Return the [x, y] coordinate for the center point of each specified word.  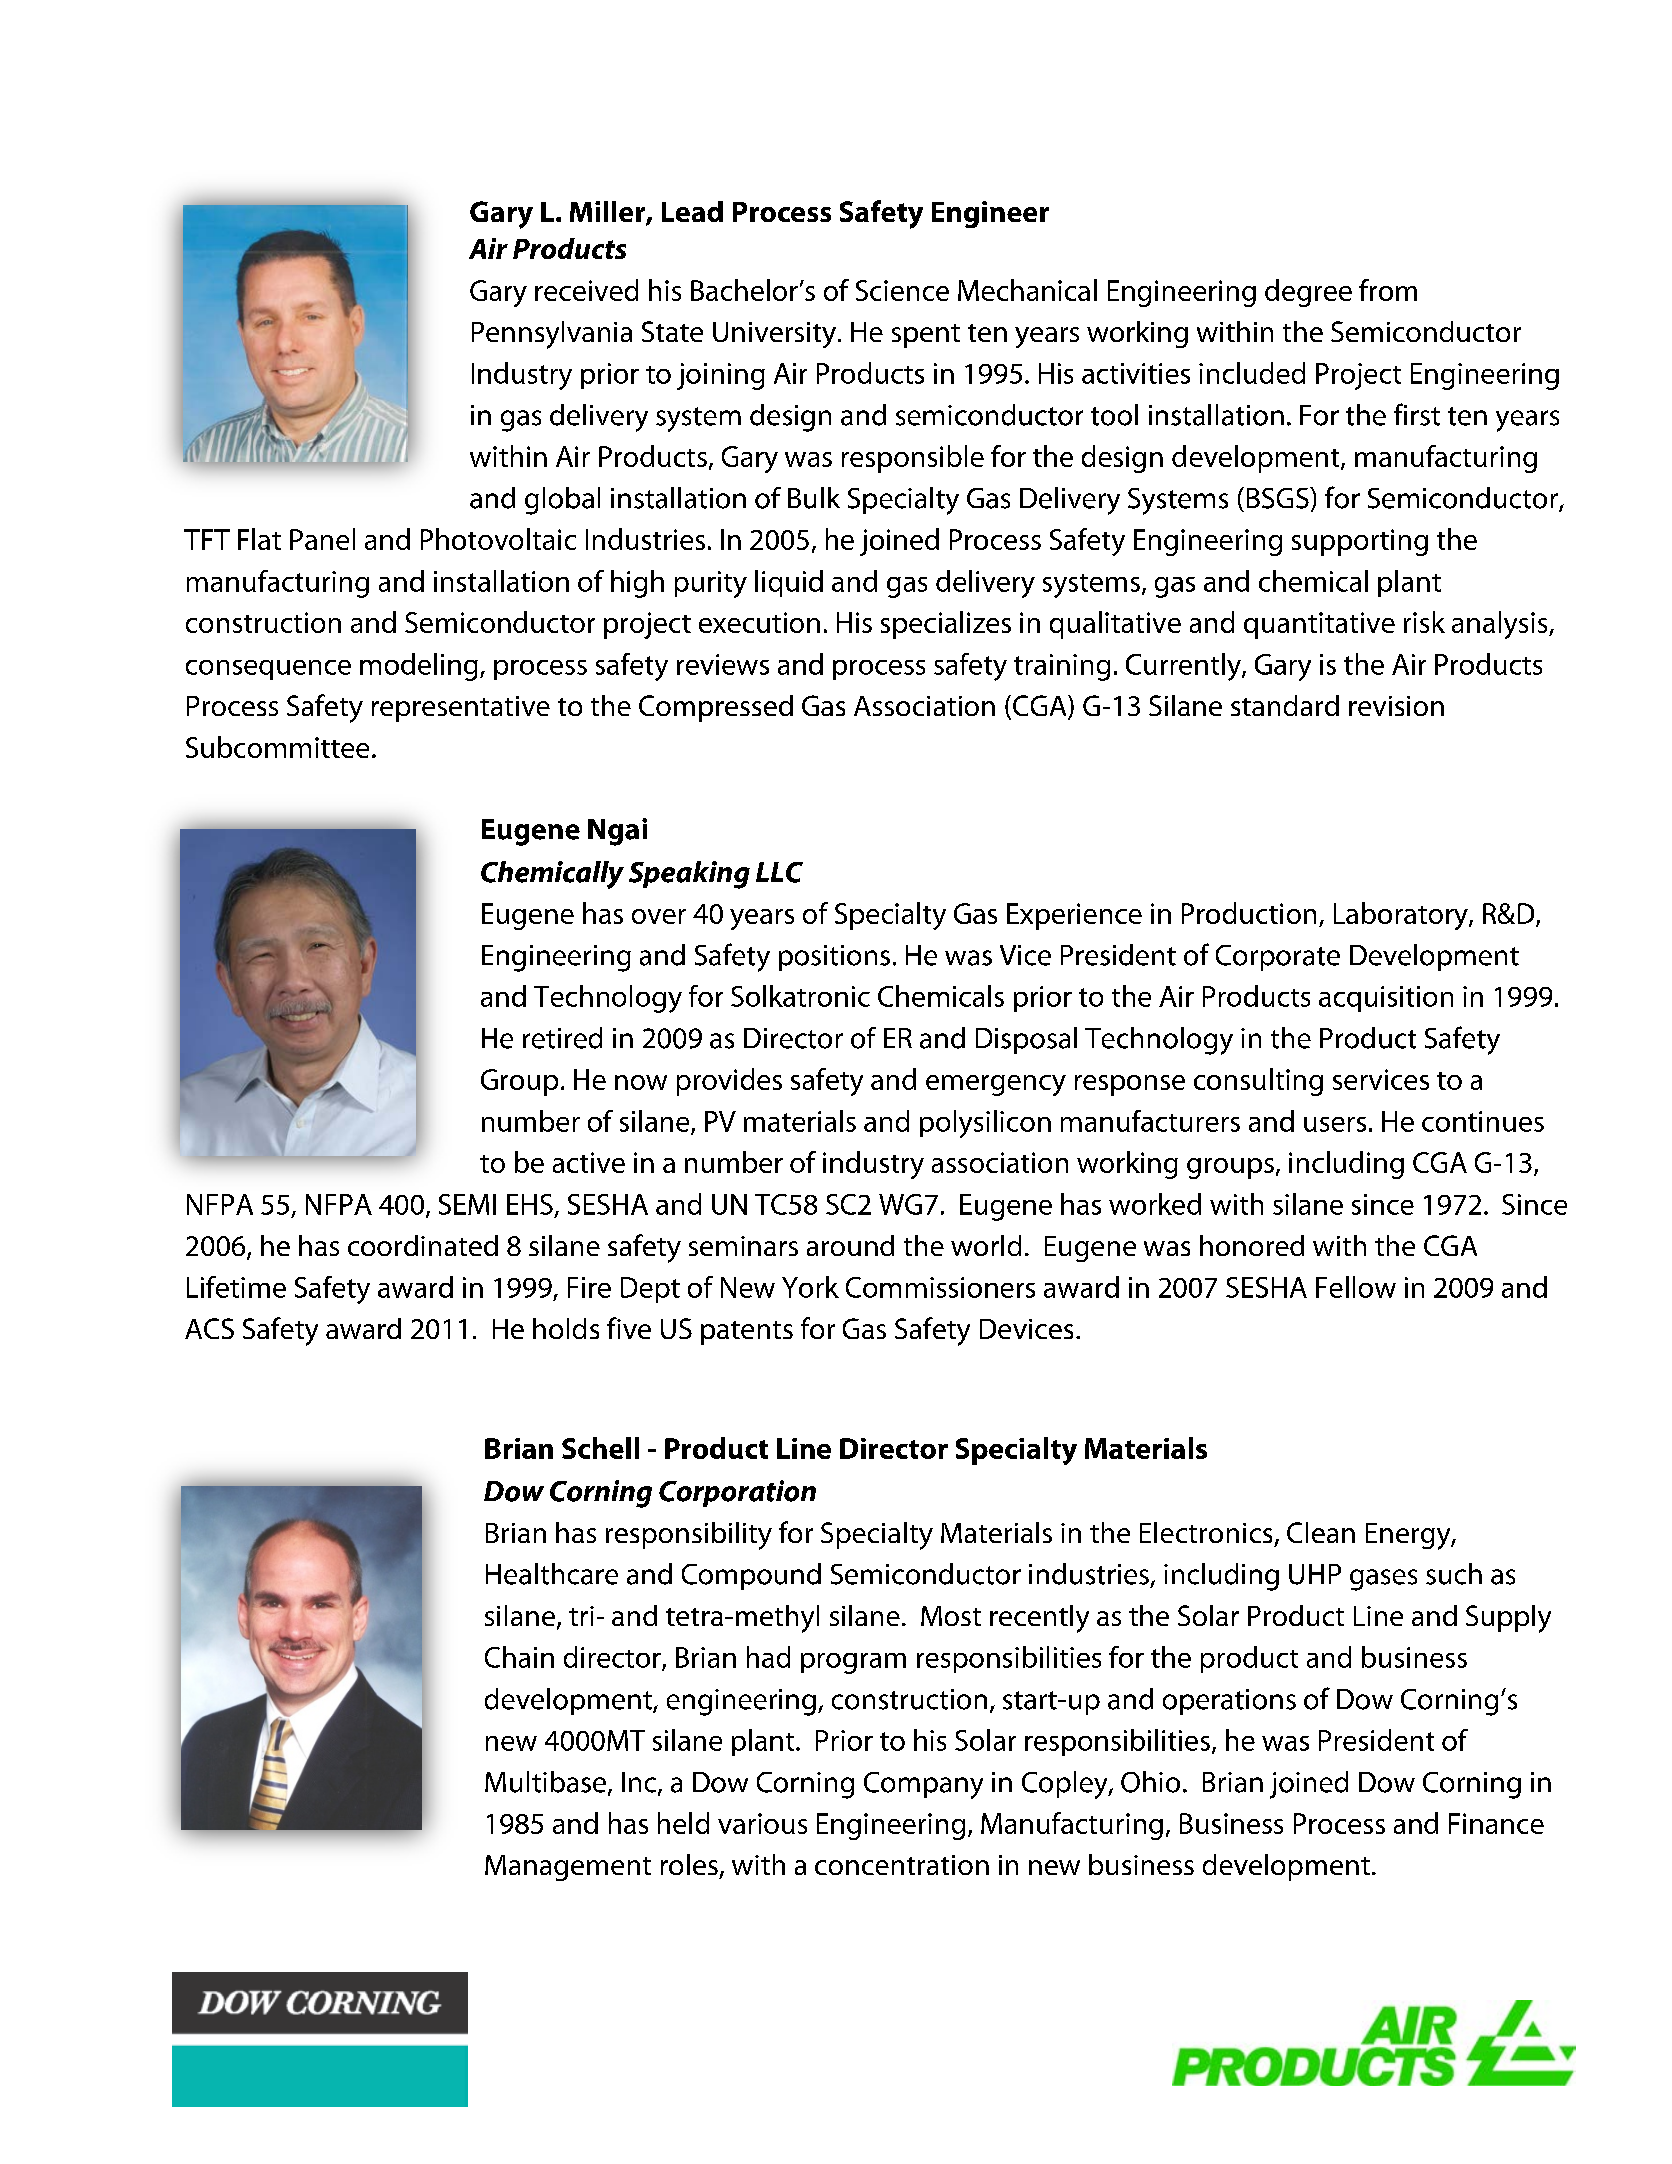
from [1388, 290]
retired [562, 1038]
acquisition [1386, 999]
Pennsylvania [552, 335]
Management [568, 1868]
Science [902, 290]
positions [834, 958]
